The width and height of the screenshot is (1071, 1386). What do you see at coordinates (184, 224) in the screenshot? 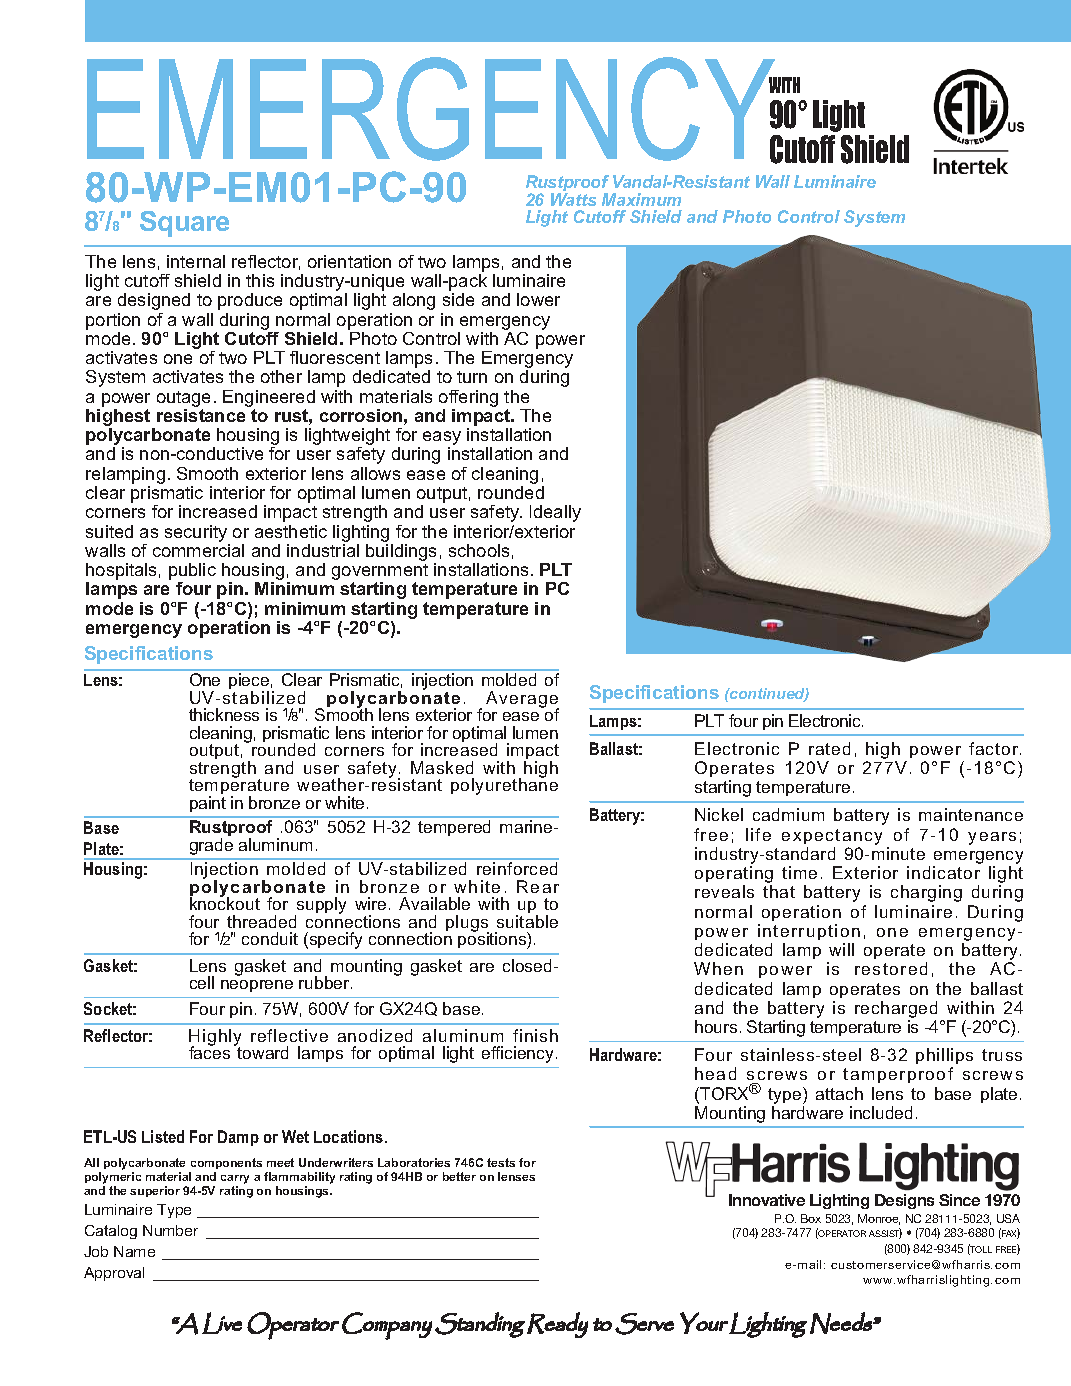
I see `Square` at bounding box center [184, 224].
